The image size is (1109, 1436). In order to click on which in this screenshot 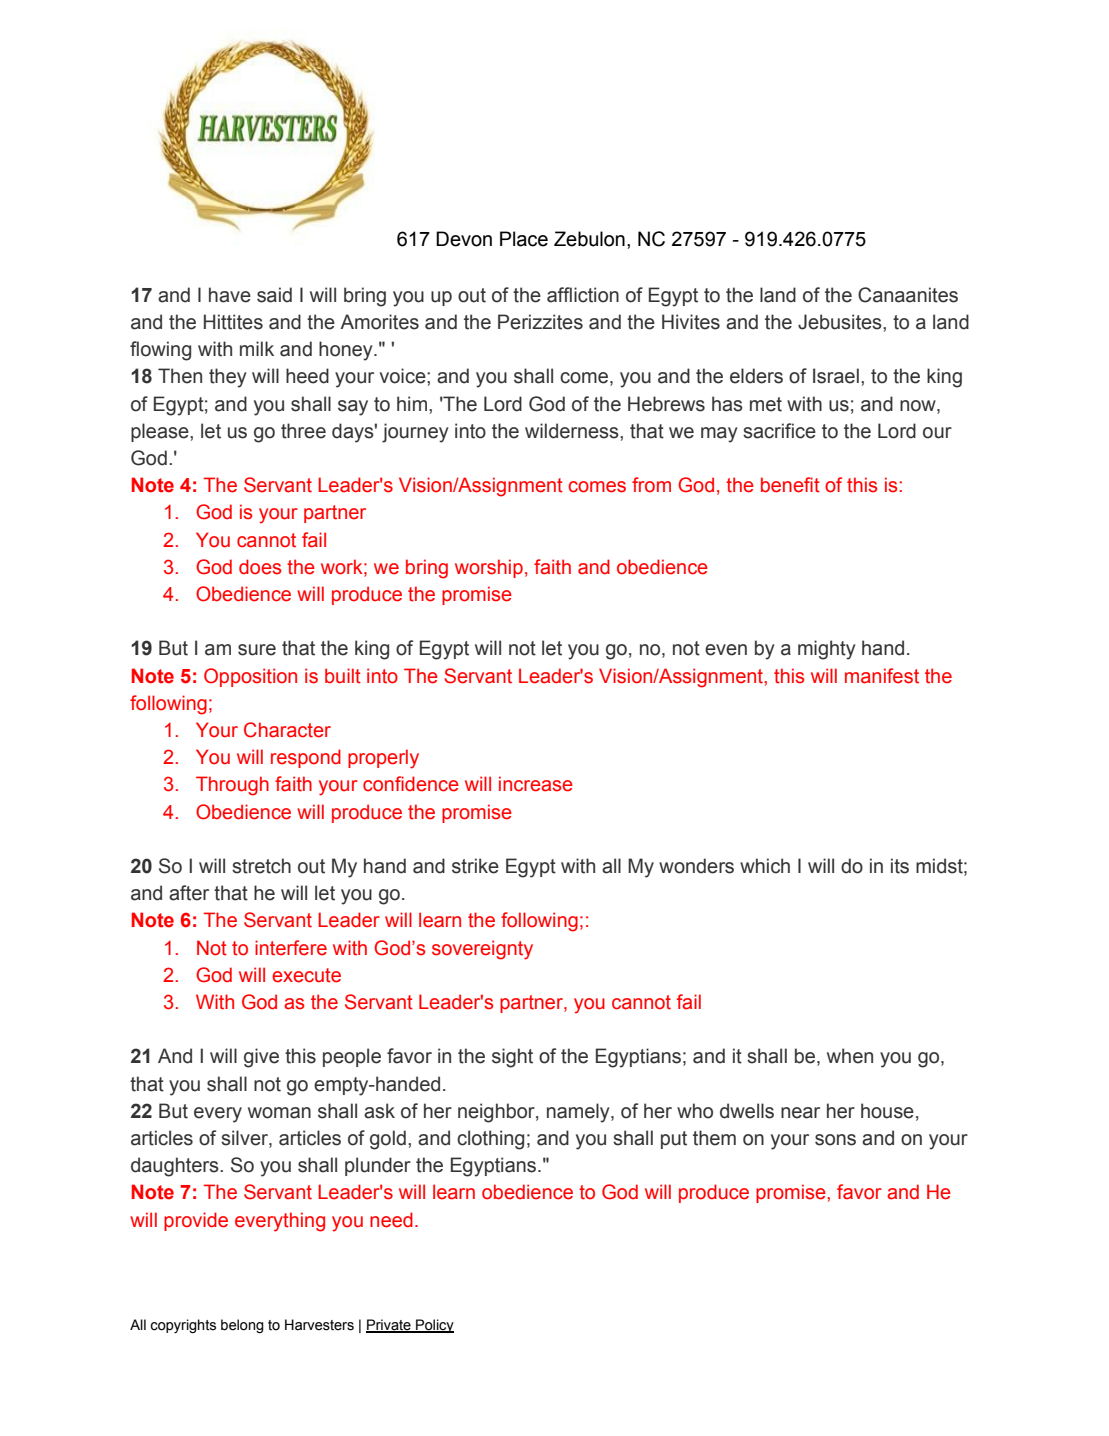, I will do `click(765, 866)`.
